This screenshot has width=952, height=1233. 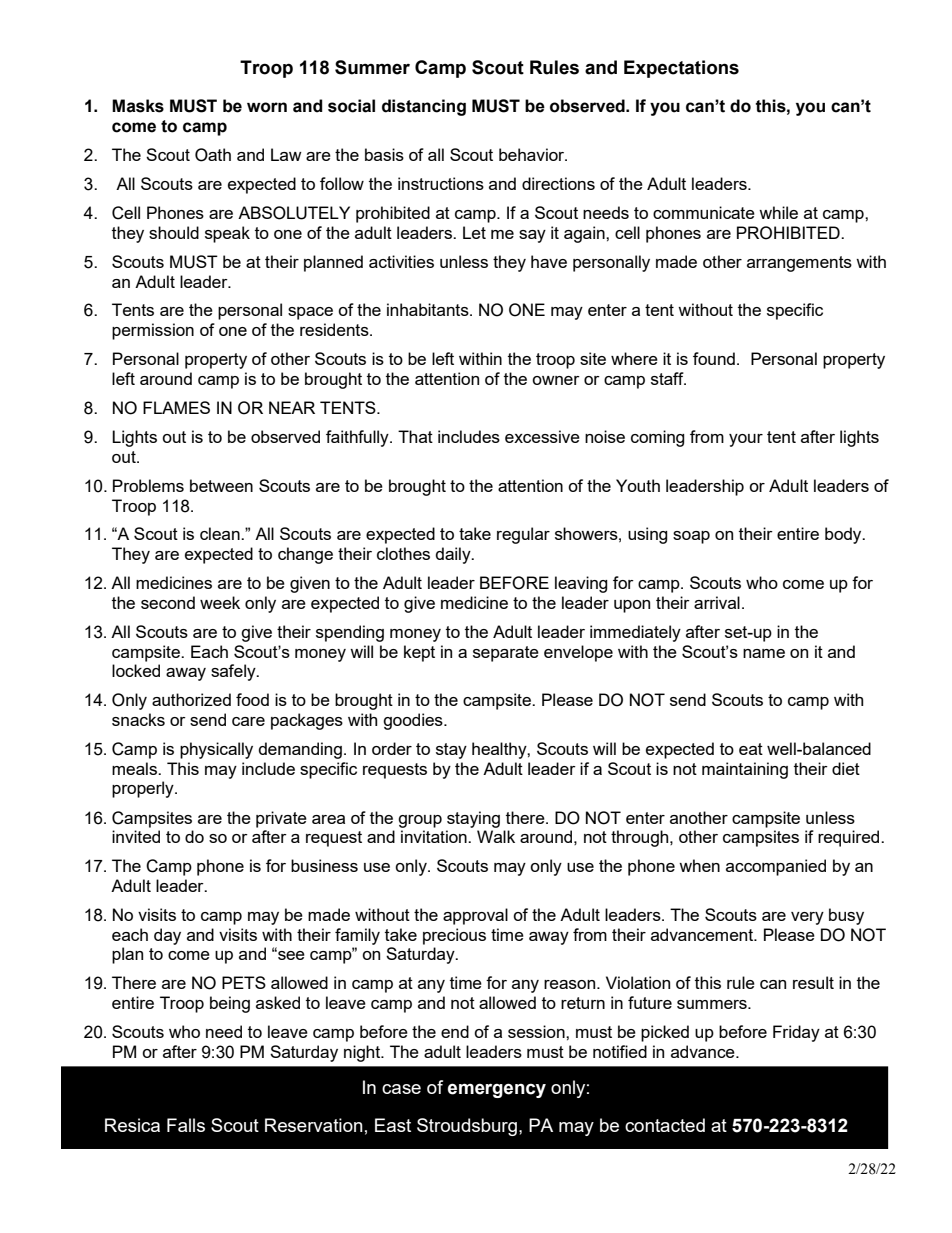 I want to click on owner, so click(x=556, y=380).
